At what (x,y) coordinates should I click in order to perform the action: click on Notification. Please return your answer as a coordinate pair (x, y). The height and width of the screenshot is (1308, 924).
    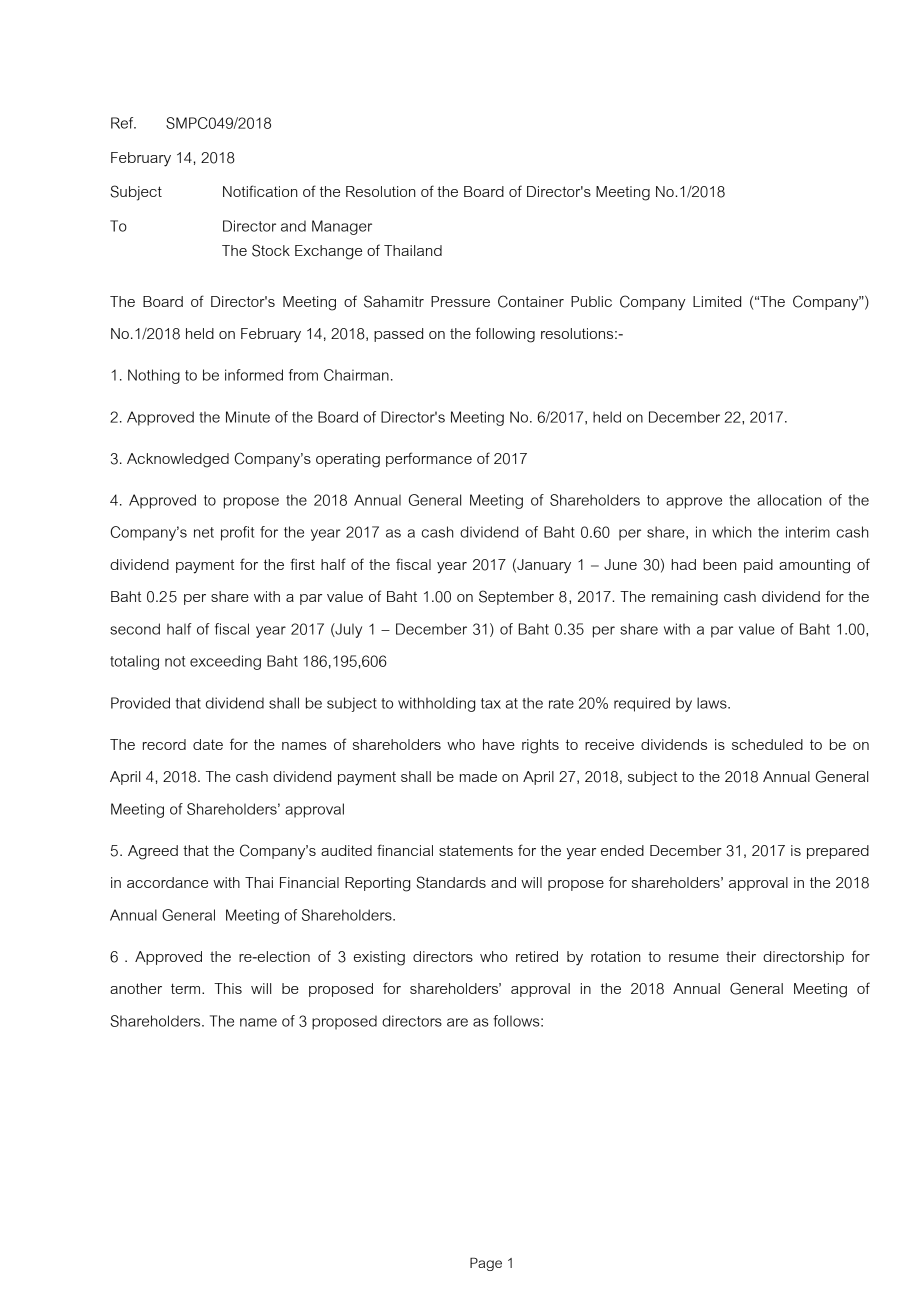
    Looking at the image, I should click on (260, 191).
